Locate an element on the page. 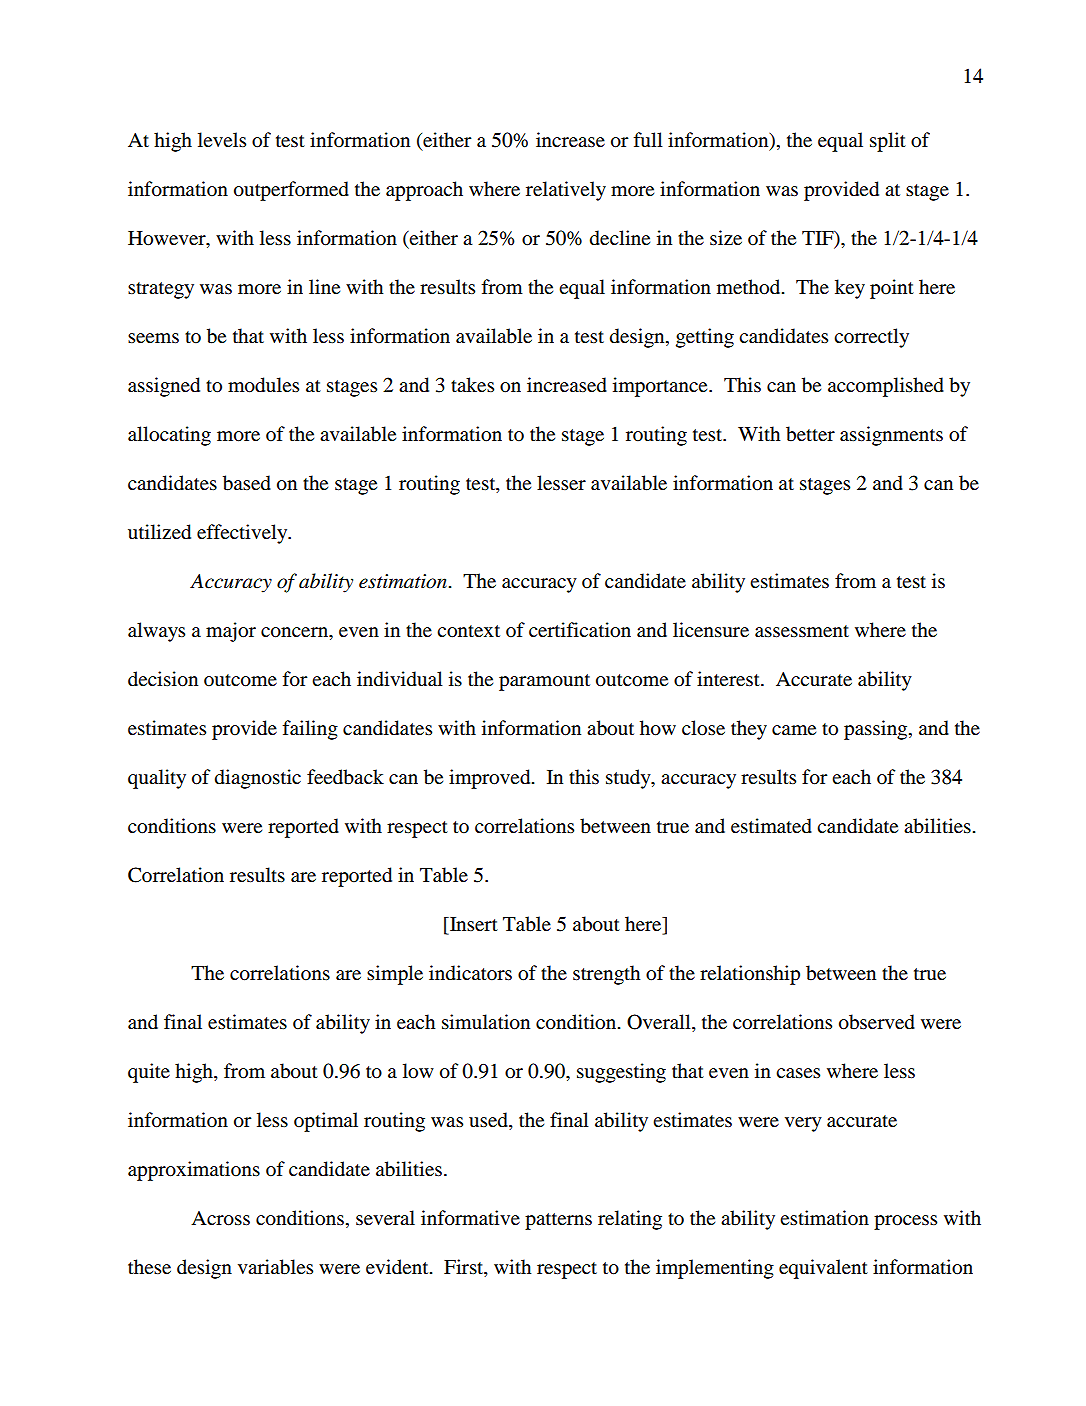 The width and height of the document is (1086, 1406). estimated is located at coordinates (771, 826).
